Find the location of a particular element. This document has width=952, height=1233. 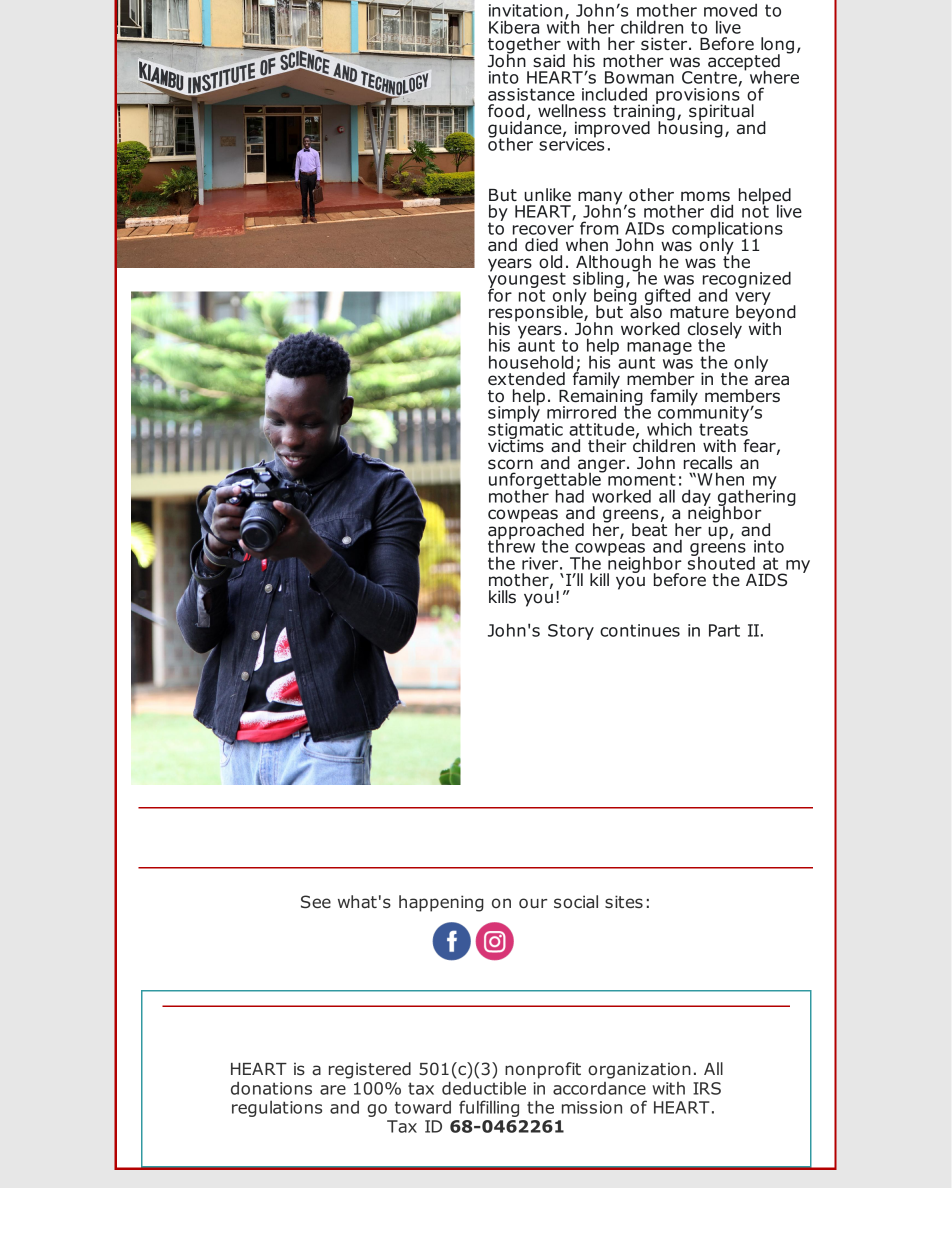

food is located at coordinates (506, 111).
